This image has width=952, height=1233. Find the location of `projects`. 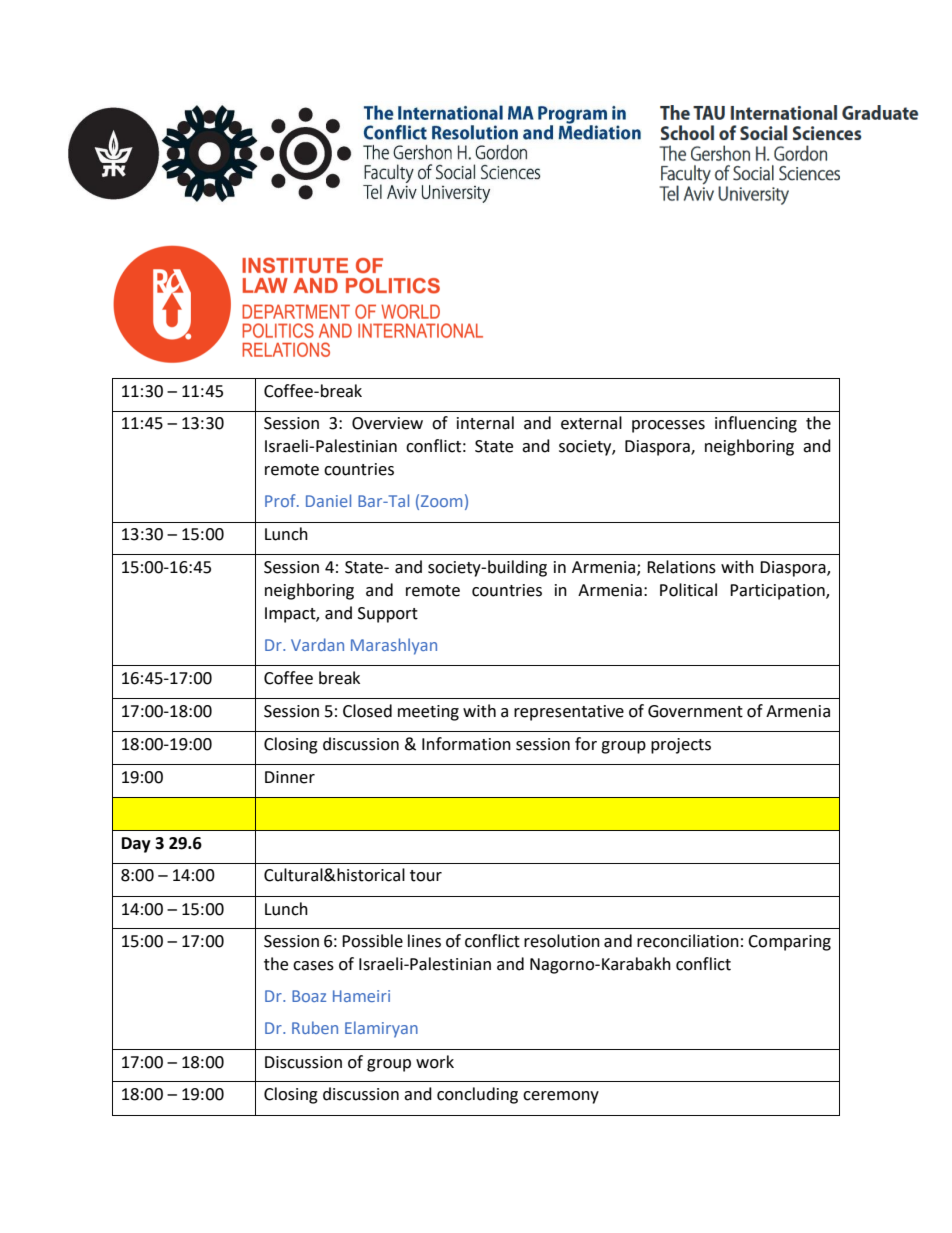

projects is located at coordinates (681, 746).
